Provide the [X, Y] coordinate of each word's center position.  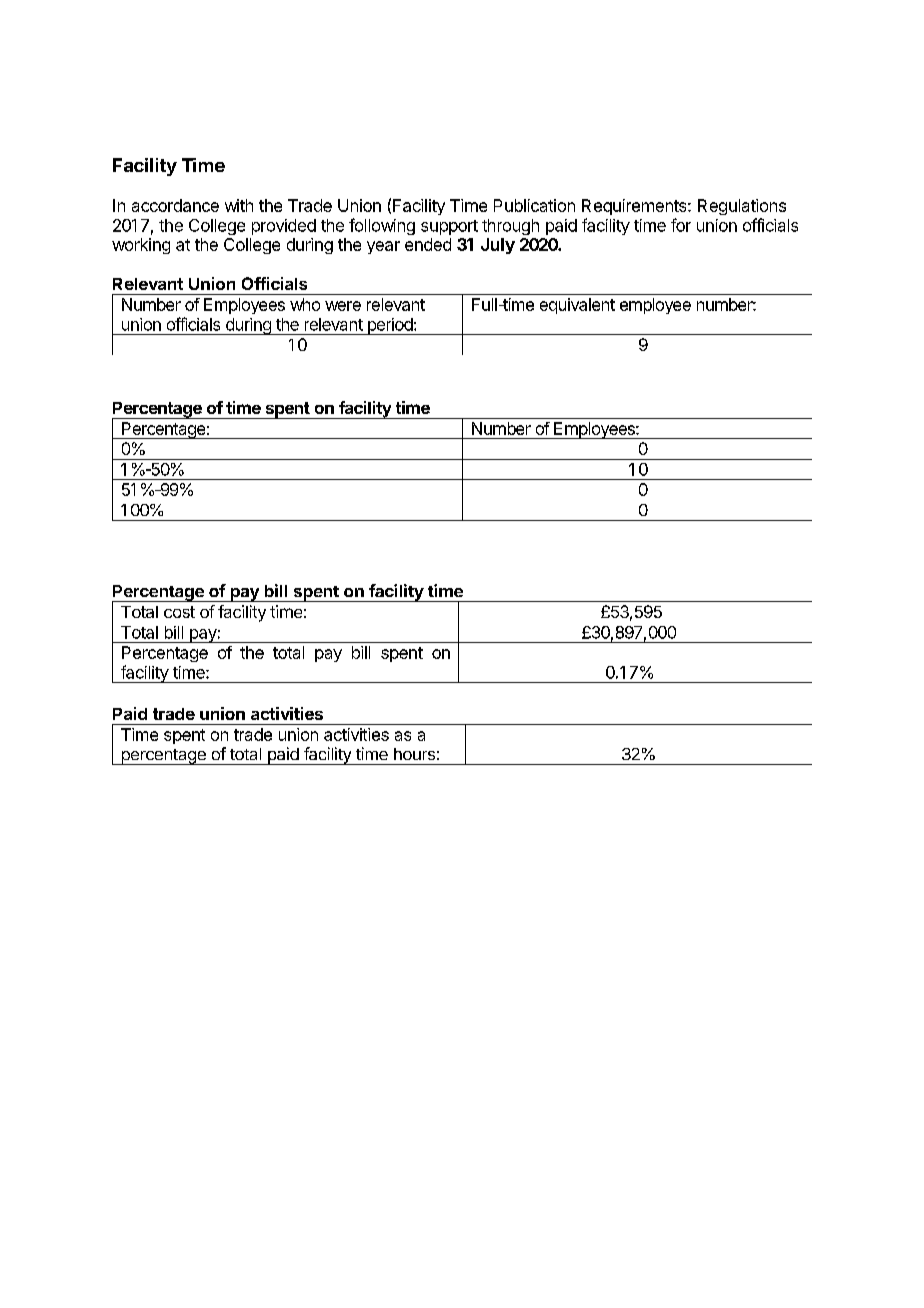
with [239, 205]
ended [428, 244]
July [498, 246]
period [389, 326]
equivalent [577, 306]
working [141, 246]
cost [179, 612]
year [383, 247]
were [343, 306]
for [681, 225]
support [449, 227]
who [305, 304]
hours [414, 754]
